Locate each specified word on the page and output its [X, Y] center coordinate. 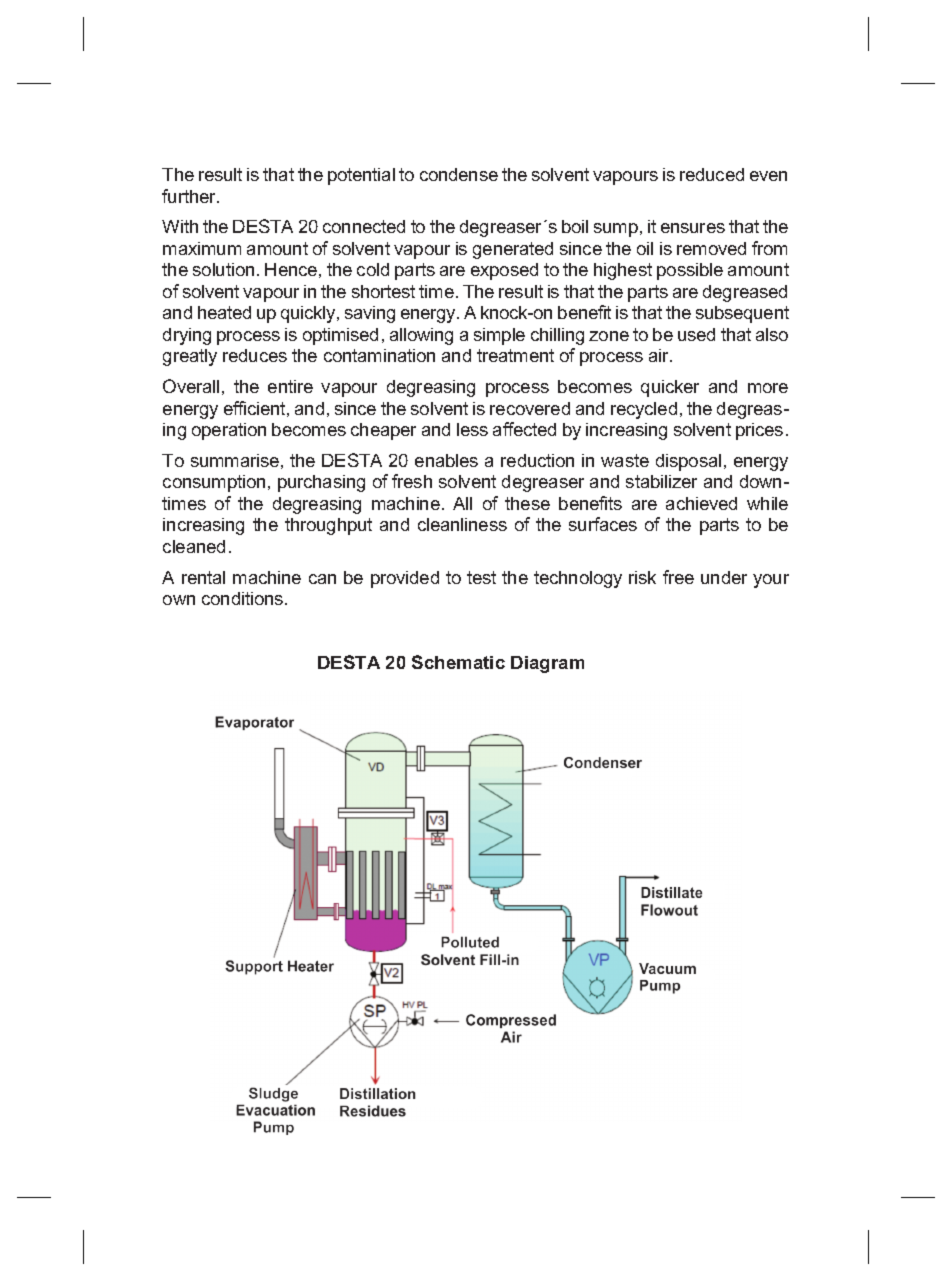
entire [290, 386]
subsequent [742, 314]
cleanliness [462, 524]
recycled [644, 410]
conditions [244, 598]
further [190, 196]
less [472, 429]
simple [499, 336]
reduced [712, 174]
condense [459, 174]
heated [224, 312]
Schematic [458, 662]
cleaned [194, 546]
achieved [701, 503]
